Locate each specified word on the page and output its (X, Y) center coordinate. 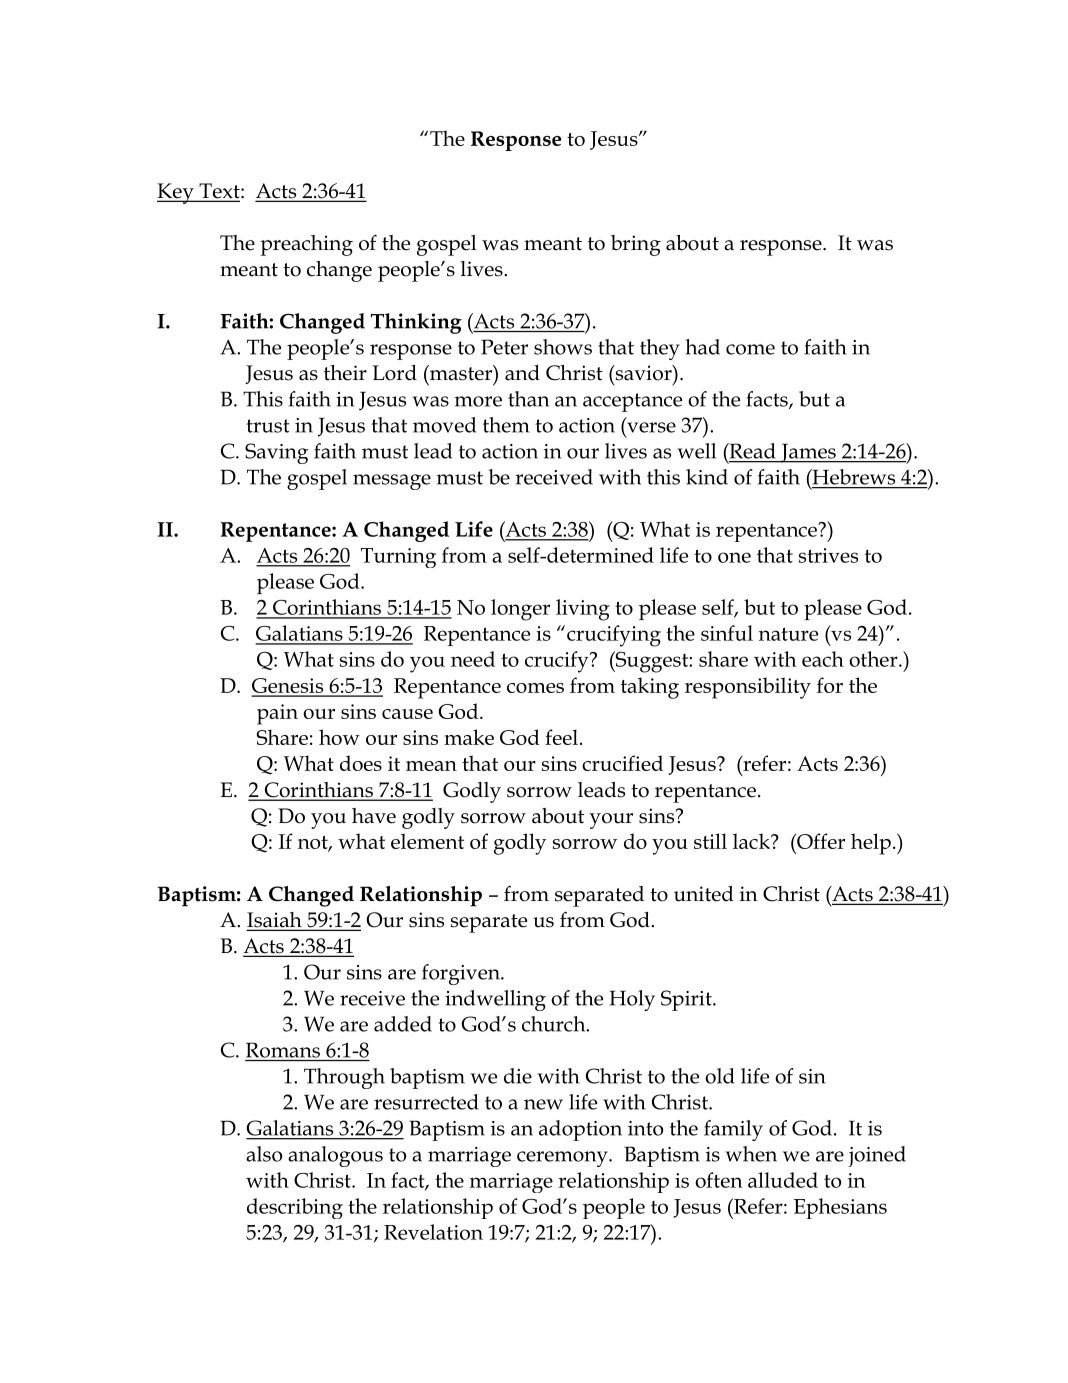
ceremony (563, 1159)
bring (636, 245)
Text (219, 192)
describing (295, 1208)
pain (277, 714)
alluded (783, 1180)
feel (561, 737)
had (703, 347)
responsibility (748, 688)
